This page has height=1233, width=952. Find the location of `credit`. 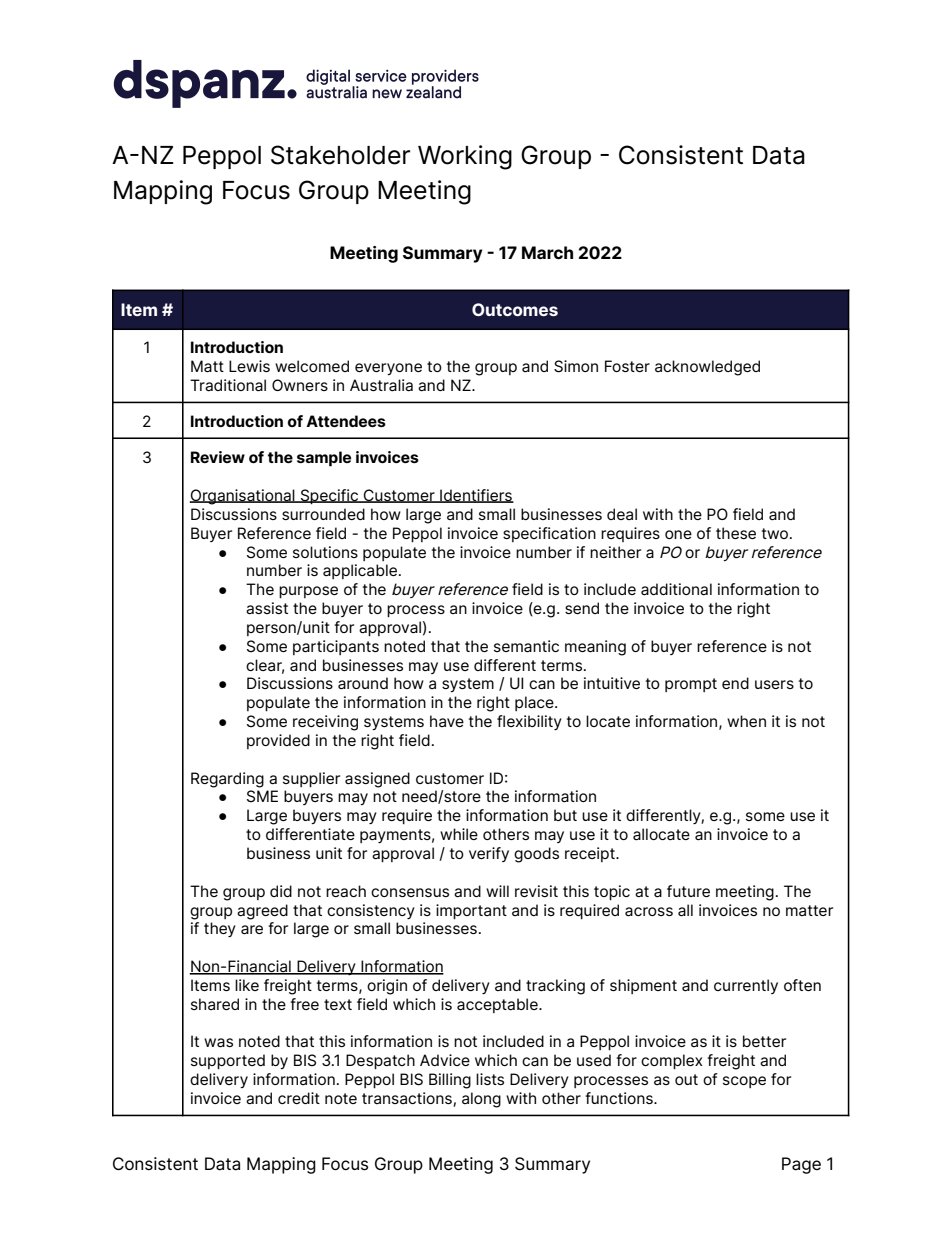

credit is located at coordinates (299, 1098).
